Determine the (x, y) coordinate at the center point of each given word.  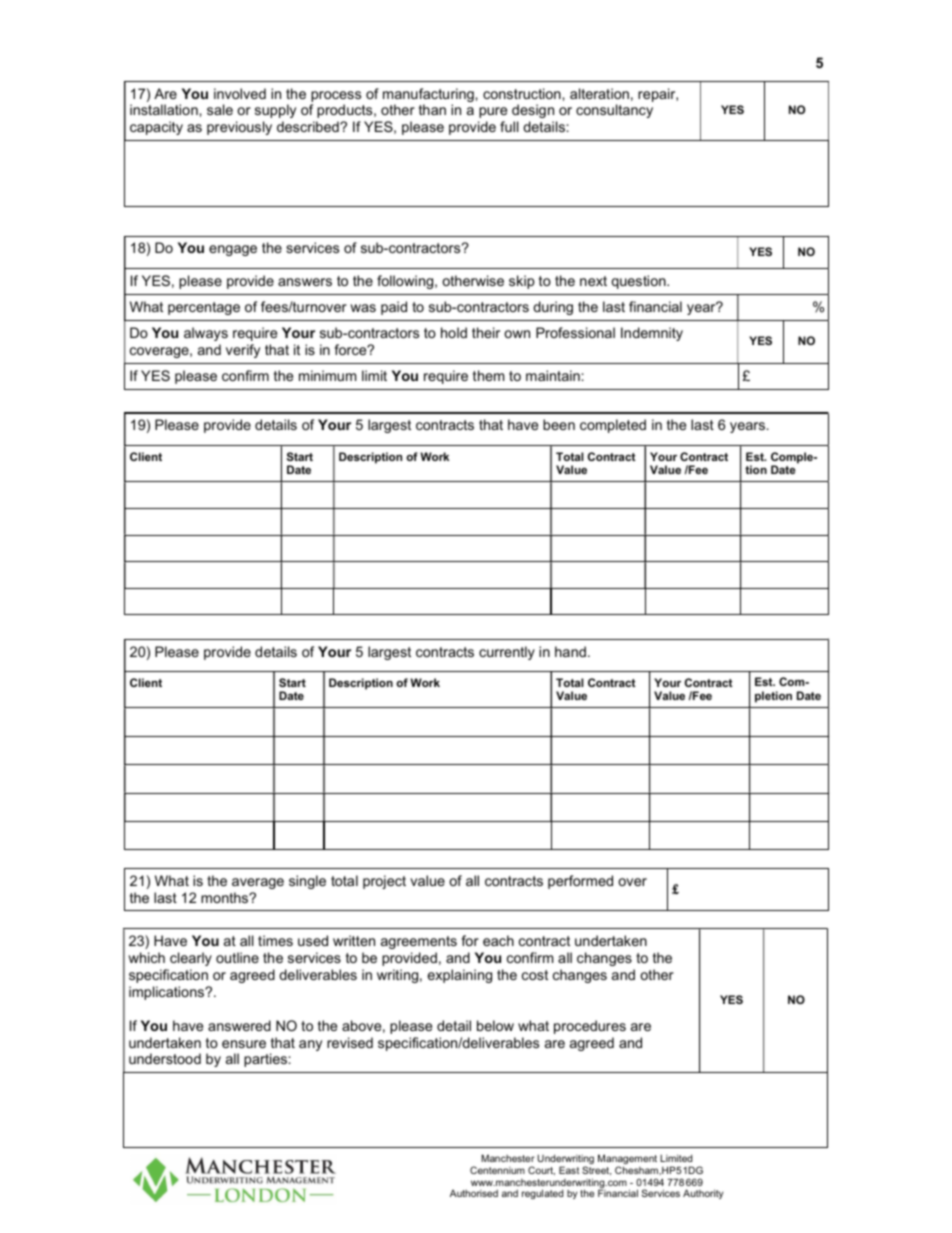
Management (627, 1160)
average (258, 883)
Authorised (474, 1193)
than (432, 109)
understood (165, 1058)
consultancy (614, 111)
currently (507, 653)
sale (220, 109)
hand (570, 651)
